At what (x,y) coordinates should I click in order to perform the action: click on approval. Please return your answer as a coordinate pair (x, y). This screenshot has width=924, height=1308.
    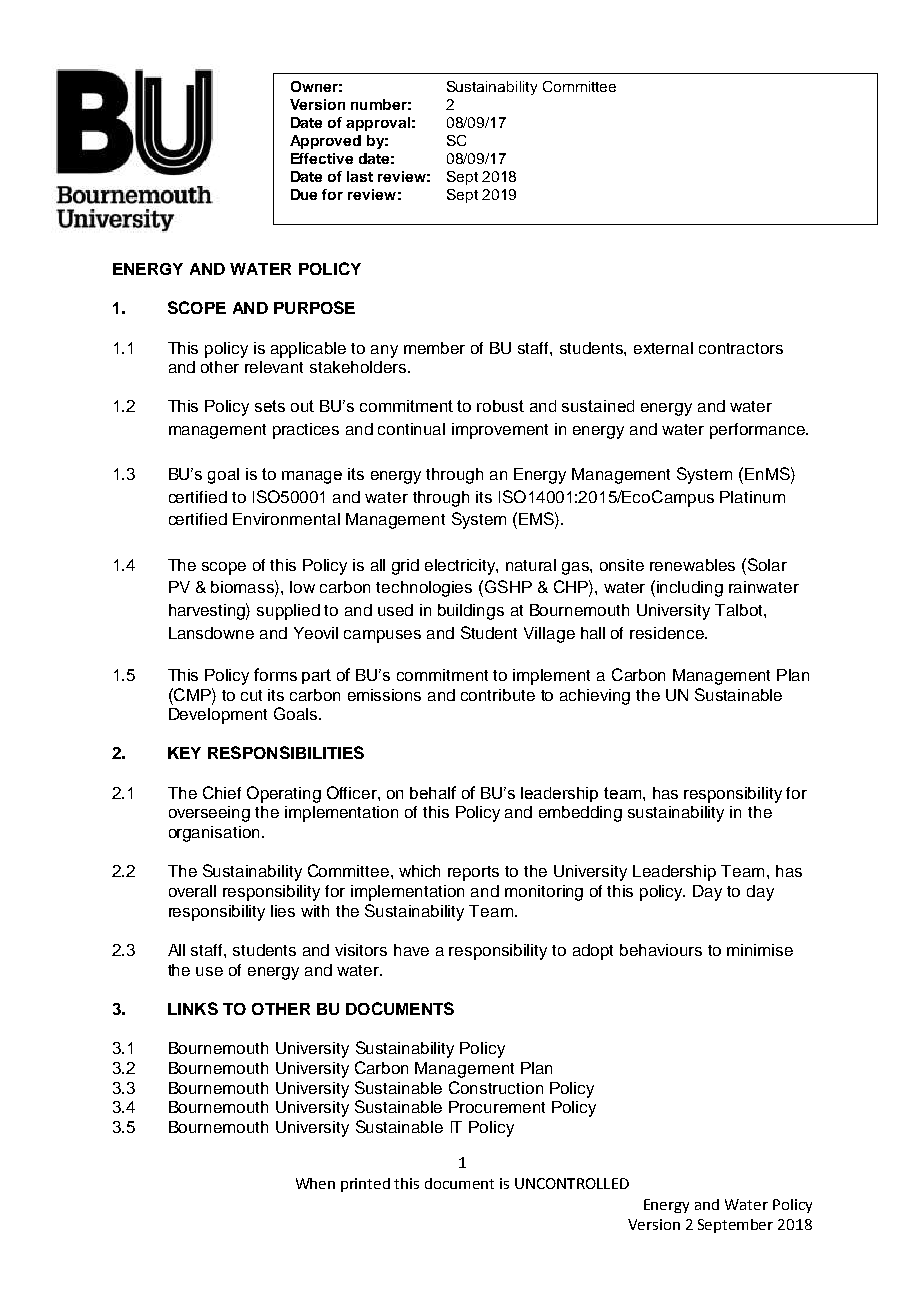
    Looking at the image, I should click on (378, 124).
